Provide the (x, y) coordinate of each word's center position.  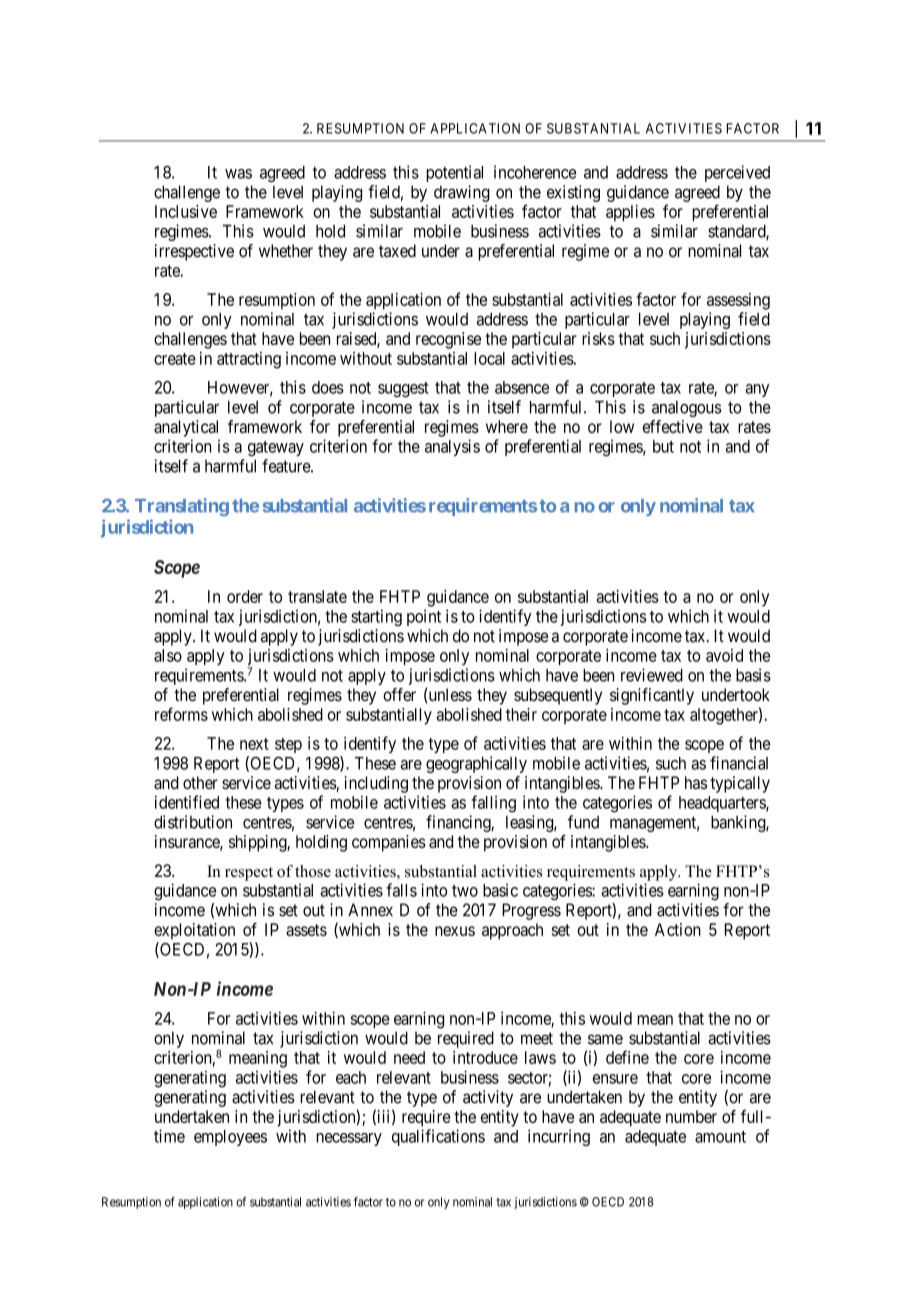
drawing (462, 193)
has (696, 783)
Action (678, 929)
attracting (249, 360)
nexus (455, 931)
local (489, 358)
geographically (476, 764)
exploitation (194, 931)
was (238, 174)
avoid (724, 655)
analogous (686, 409)
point (424, 617)
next (254, 744)
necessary (349, 1139)
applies (630, 213)
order (245, 596)
